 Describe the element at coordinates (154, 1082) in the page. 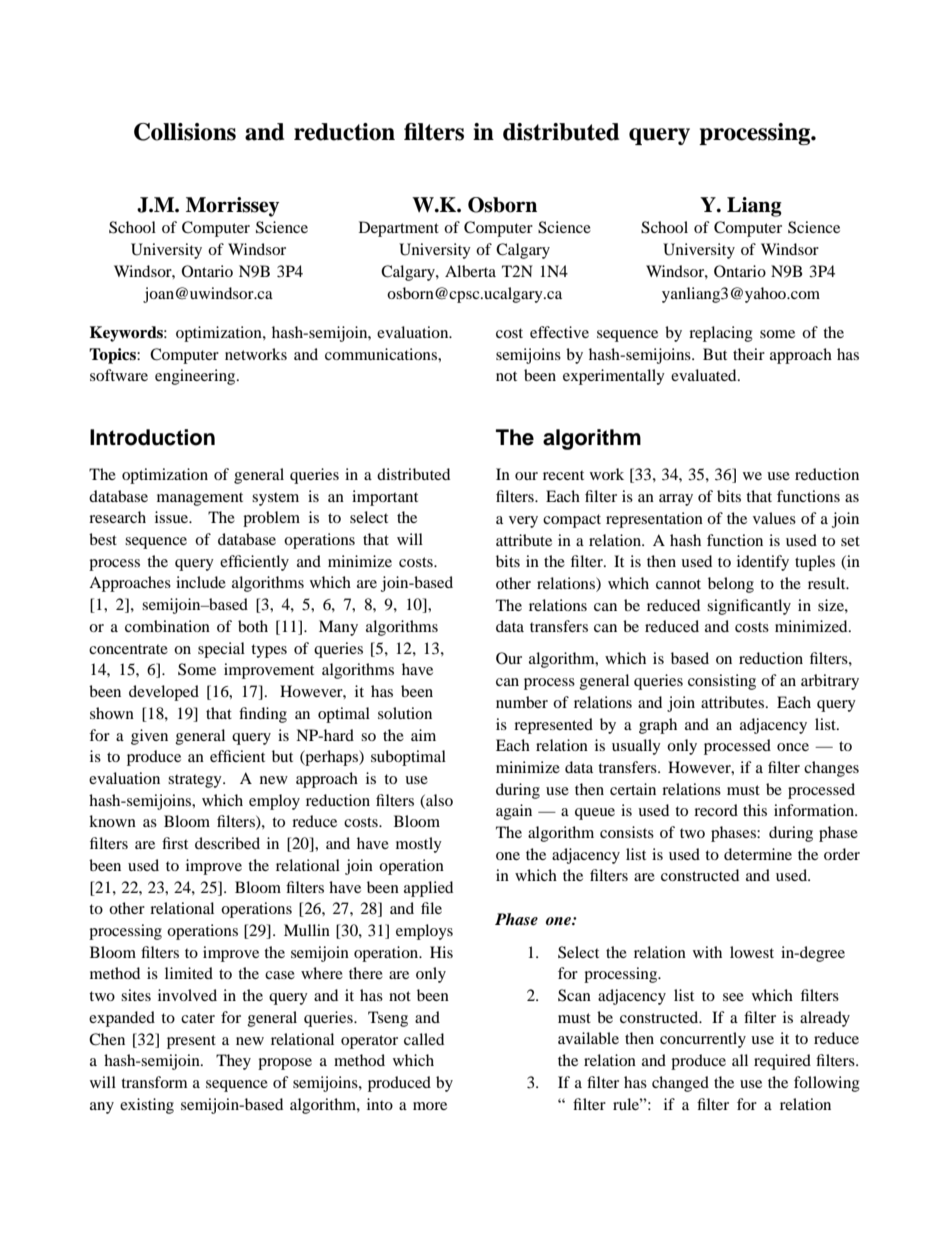

I see `transform` at that location.
